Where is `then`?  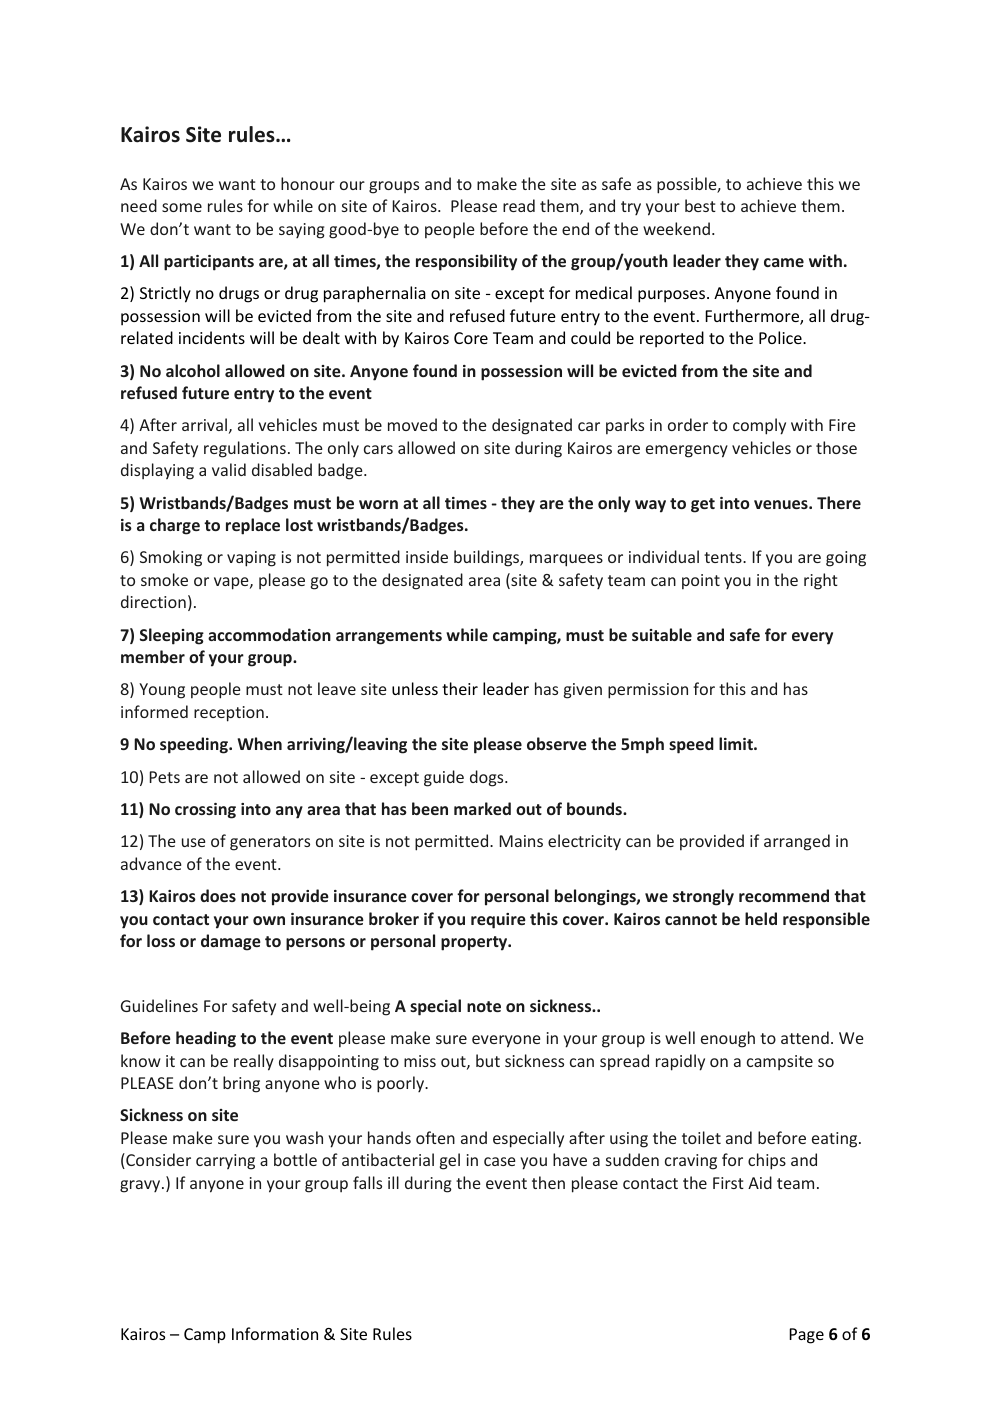 then is located at coordinates (548, 1182).
